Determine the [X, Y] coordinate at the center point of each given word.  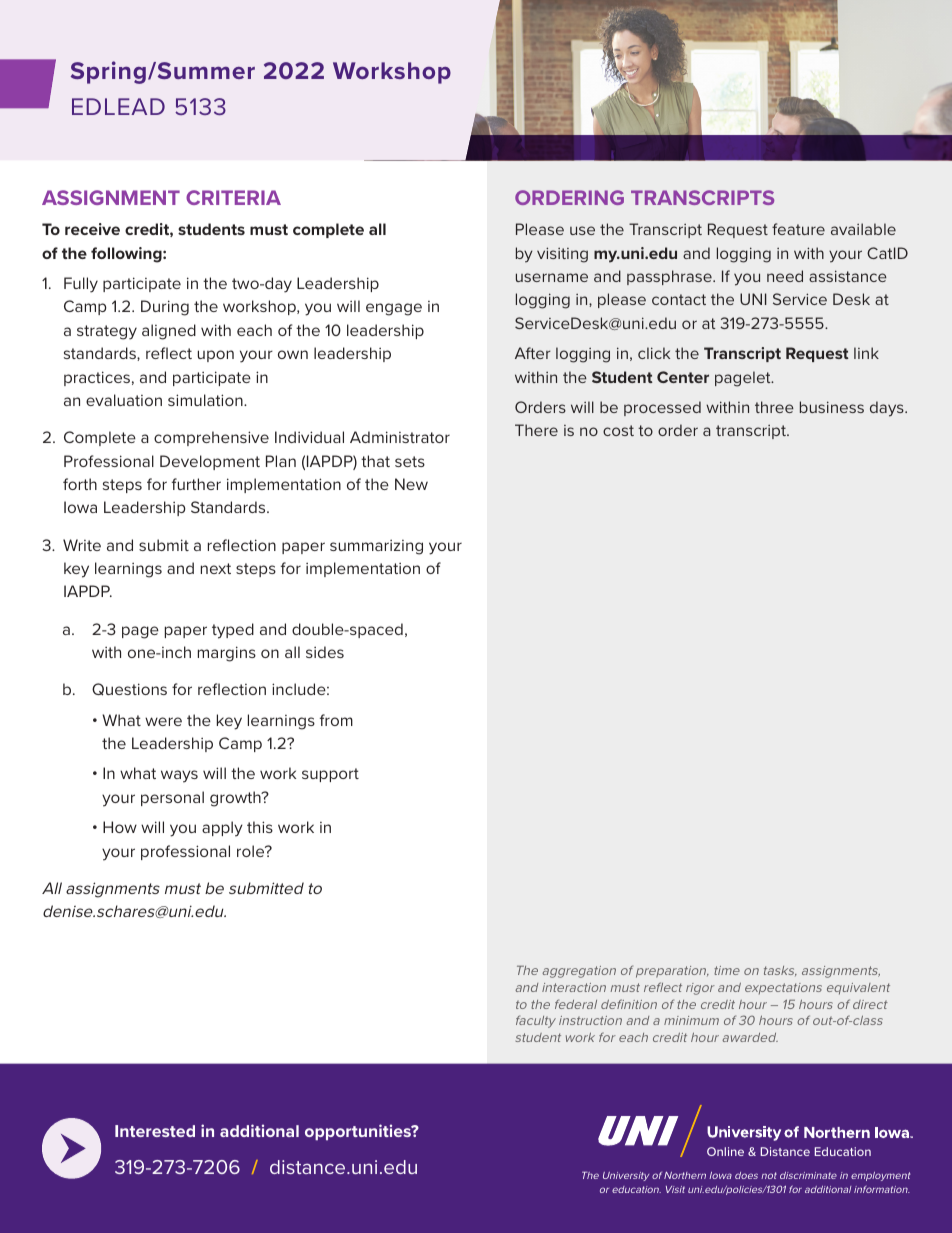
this [260, 827]
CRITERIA [233, 197]
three [774, 407]
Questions [129, 689]
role [252, 851]
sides [325, 652]
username [552, 277]
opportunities [359, 1132]
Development [210, 462]
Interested [155, 1131]
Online [725, 1151]
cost [618, 430]
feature [798, 229]
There [536, 430]
